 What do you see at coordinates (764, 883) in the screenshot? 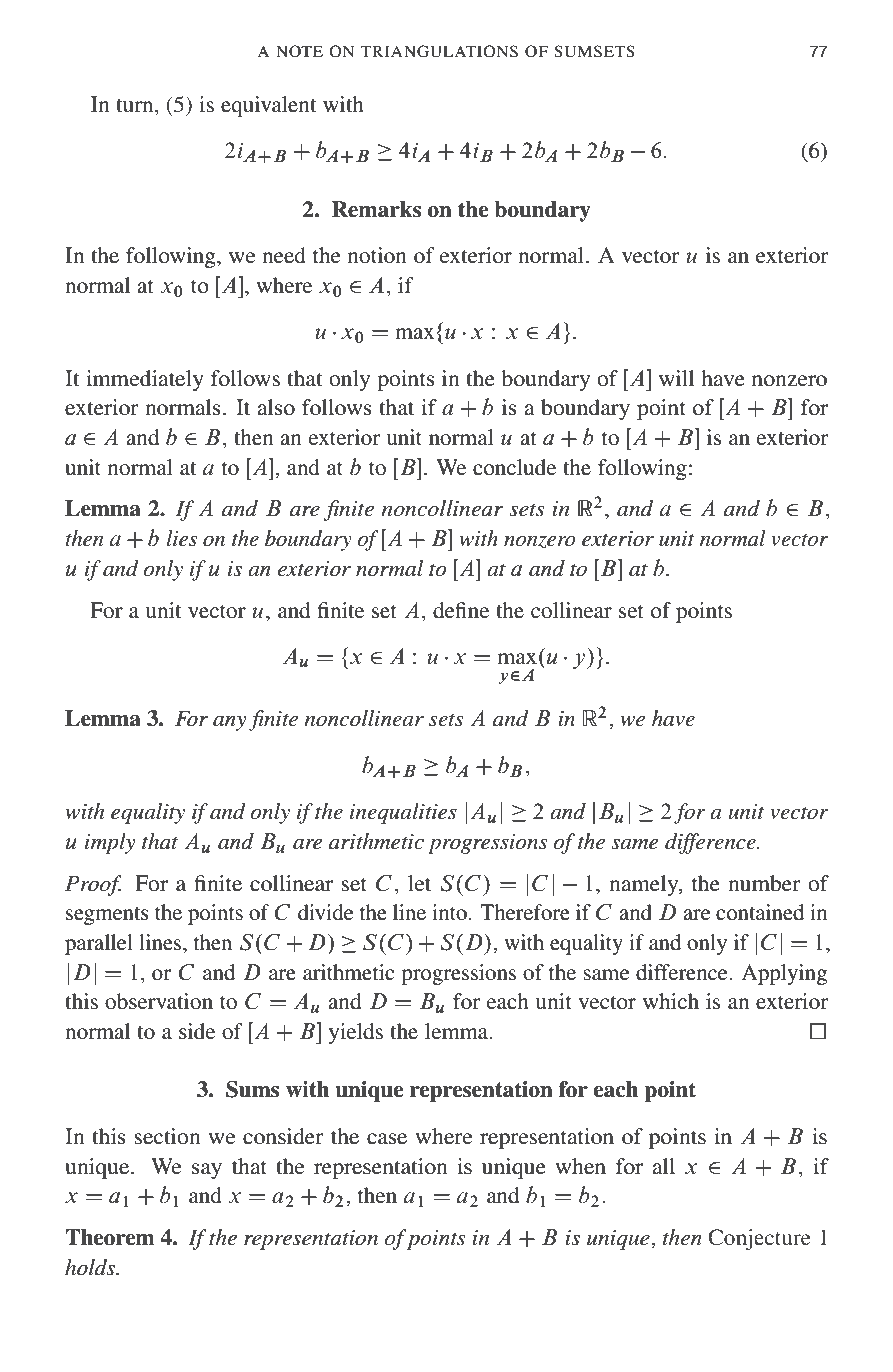
I see `number` at bounding box center [764, 883].
